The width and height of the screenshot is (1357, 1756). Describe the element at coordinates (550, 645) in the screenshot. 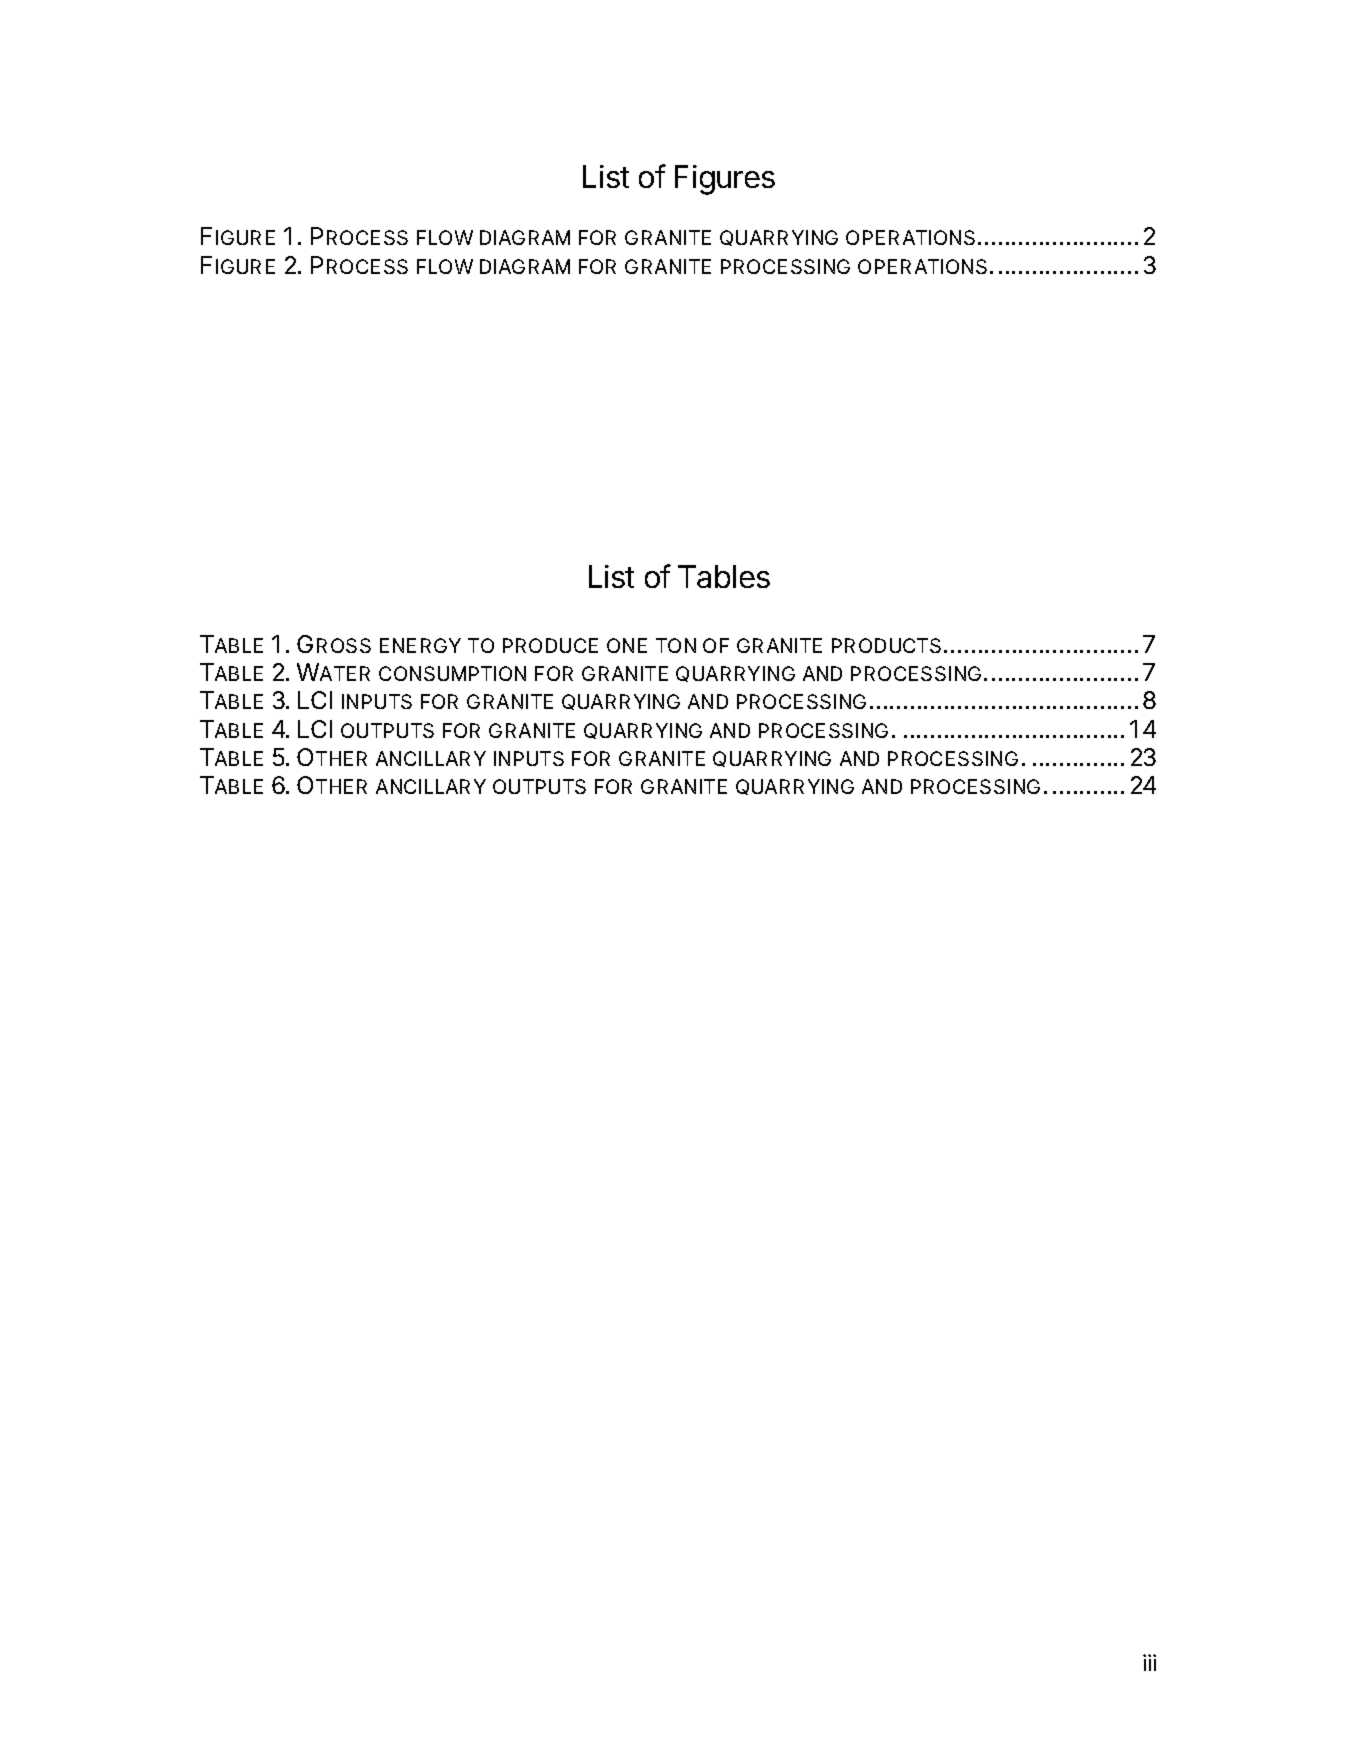

I see `PRODUCE` at that location.
